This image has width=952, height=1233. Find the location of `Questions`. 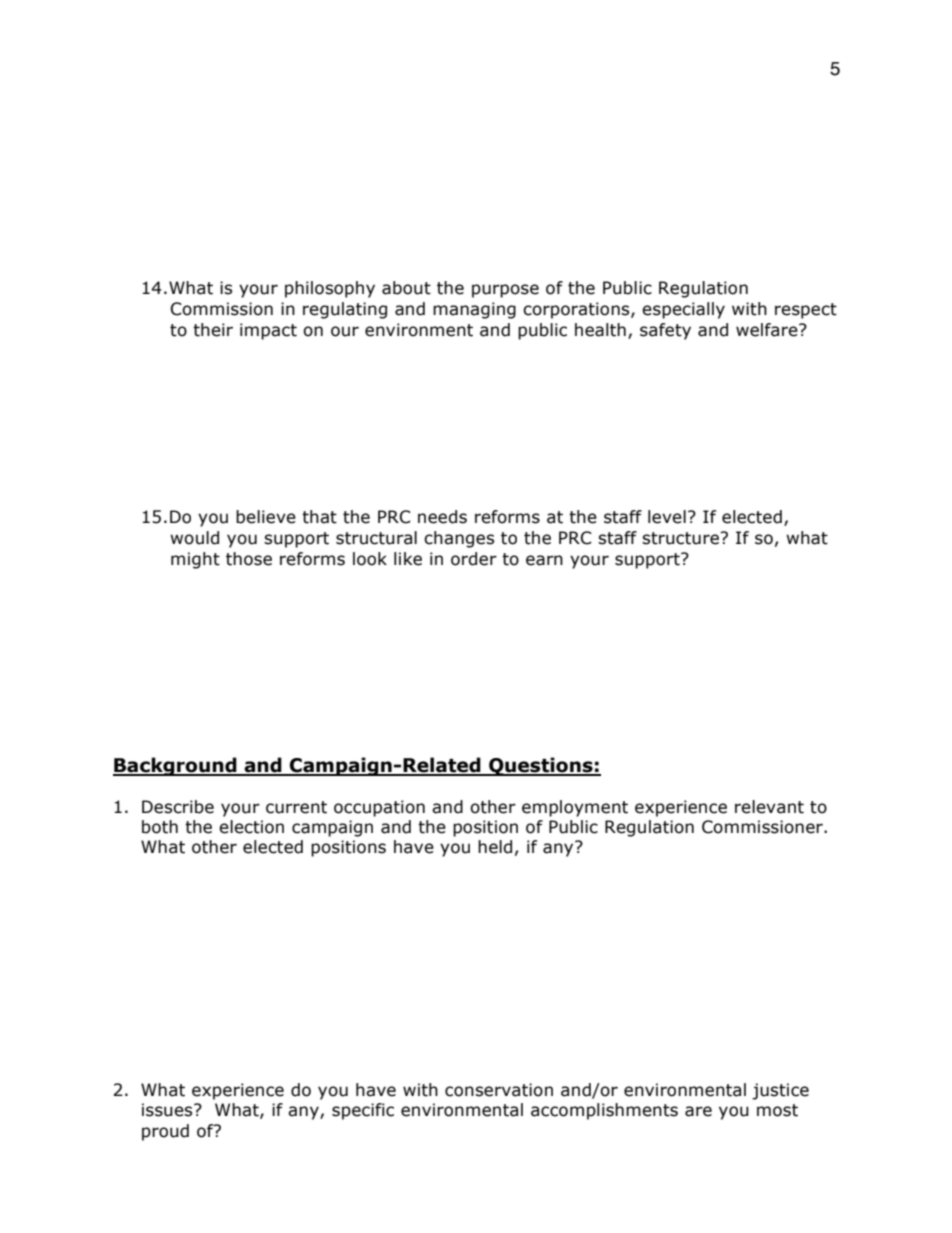

Questions is located at coordinates (541, 766).
